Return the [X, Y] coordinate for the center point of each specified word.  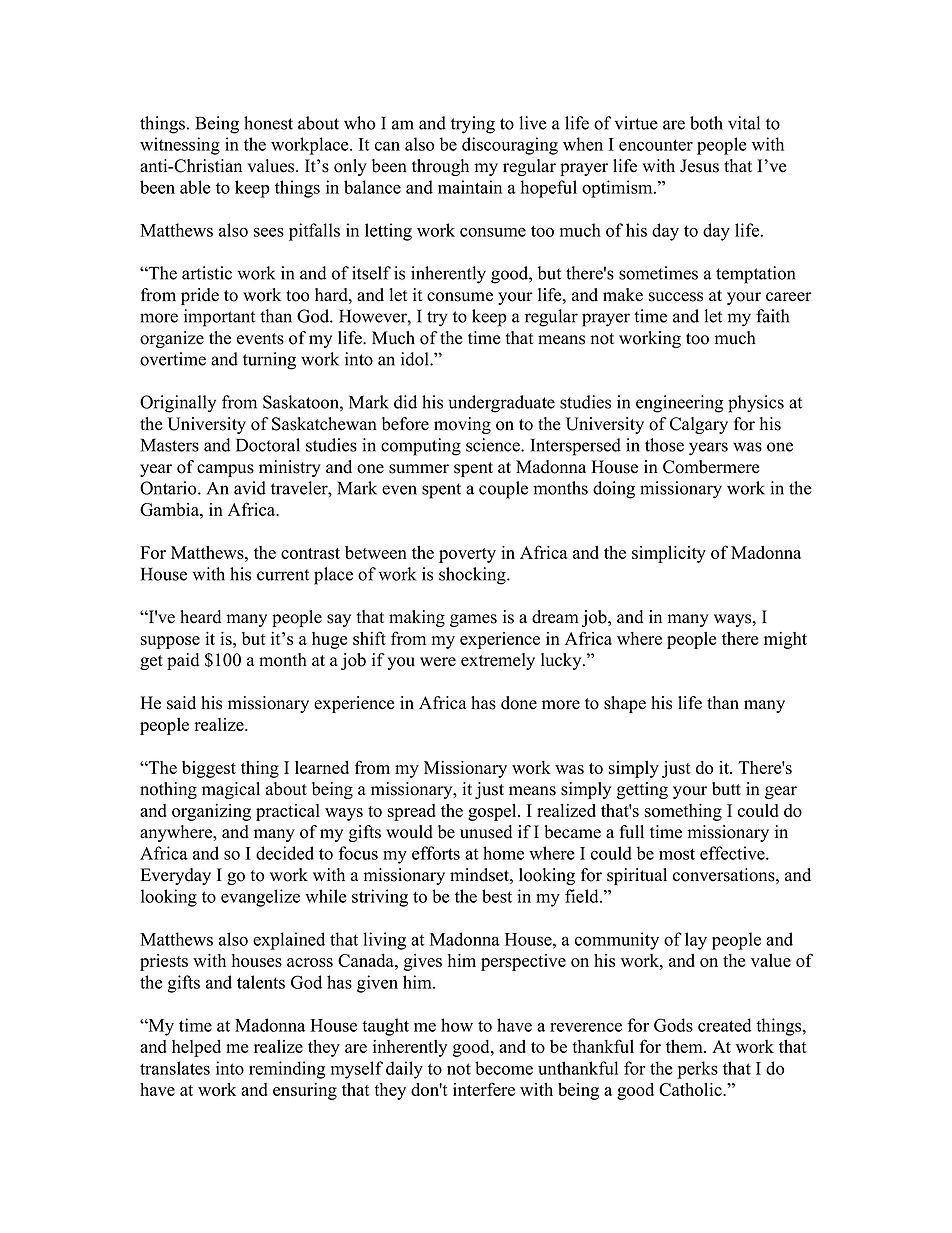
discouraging [510, 146]
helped [196, 1048]
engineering [679, 404]
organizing [211, 812]
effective [733, 853]
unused [486, 832]
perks [698, 1070]
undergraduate [502, 404]
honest [268, 123]
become [504, 1068]
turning [269, 361]
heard [200, 617]
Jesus [699, 166]
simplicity [669, 554]
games [473, 620]
